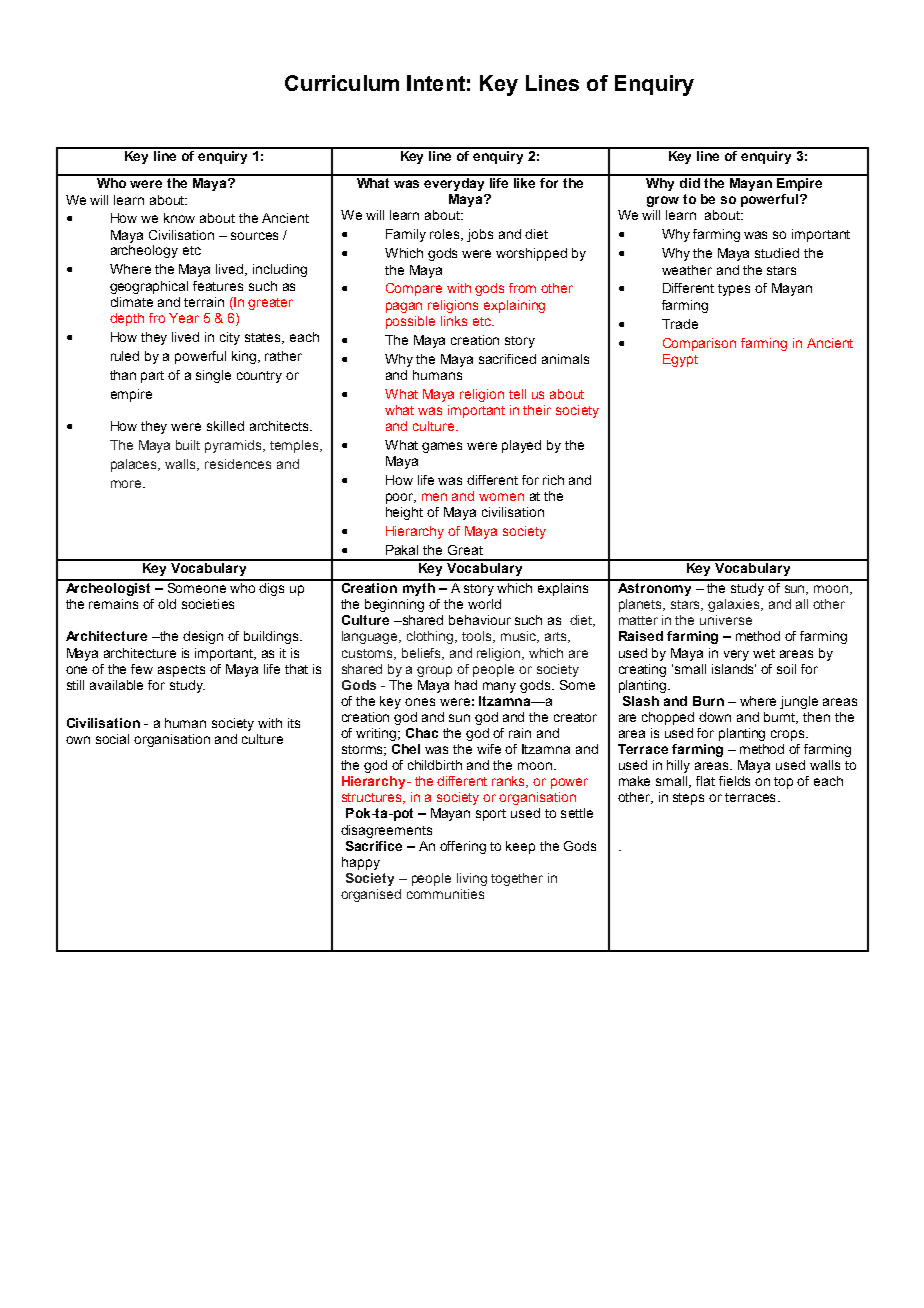 This document has width=924, height=1308. What do you see at coordinates (734, 290) in the document?
I see `types` at bounding box center [734, 290].
